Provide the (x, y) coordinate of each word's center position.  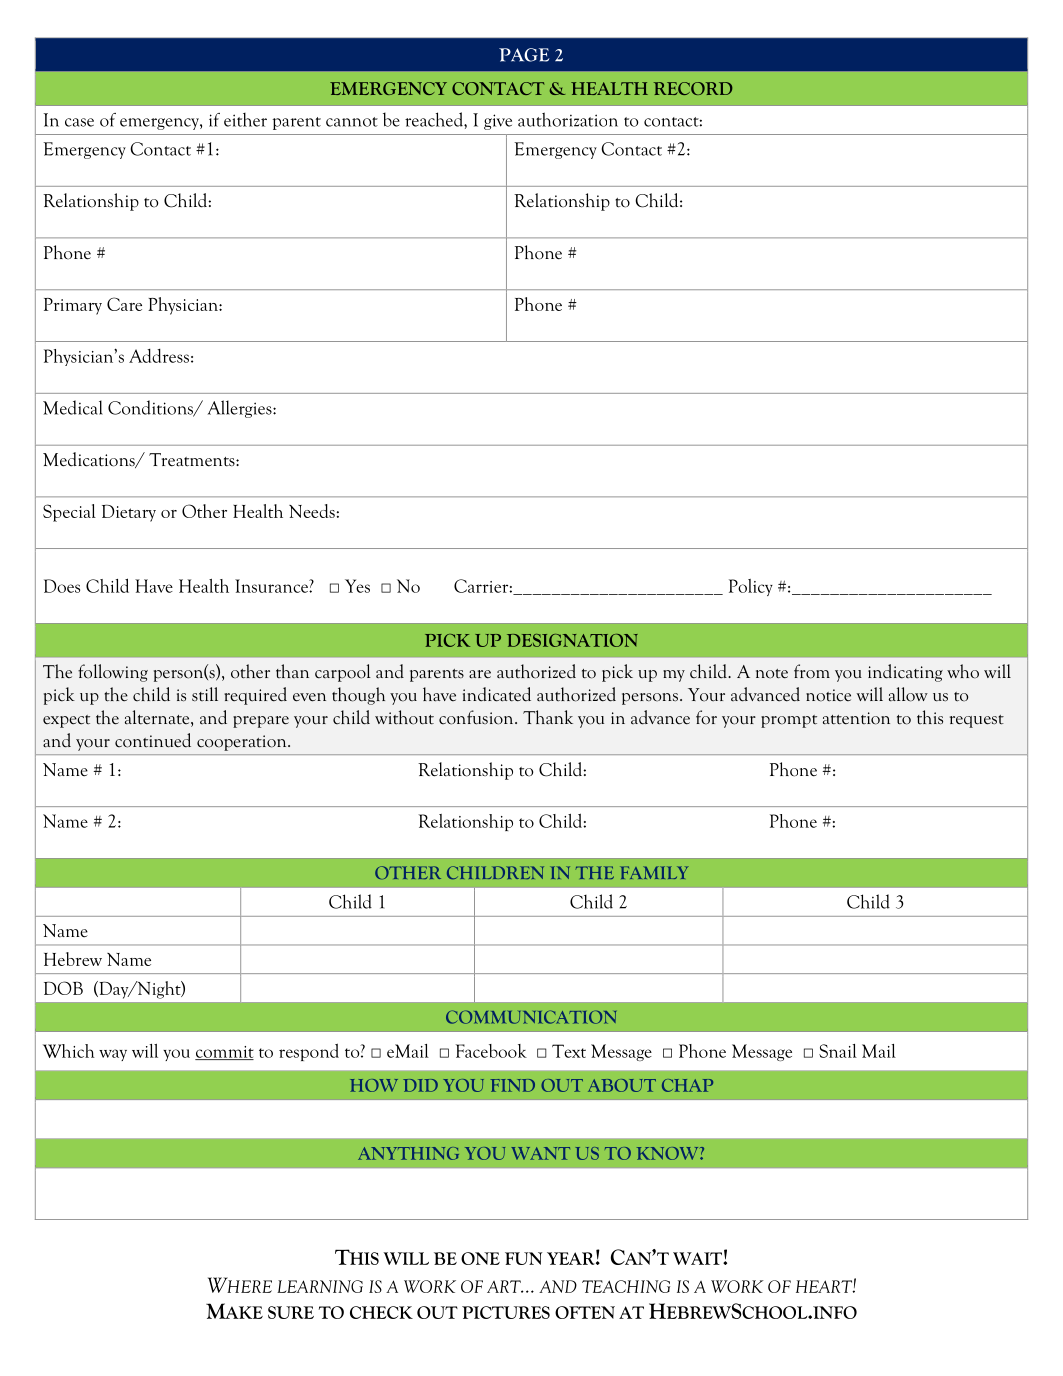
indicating (905, 673)
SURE (291, 1312)
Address (159, 356)
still (205, 694)
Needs (312, 511)
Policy (751, 587)
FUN (523, 1258)
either (245, 120)
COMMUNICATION (531, 1017)
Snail (838, 1051)
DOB (63, 988)
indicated (497, 694)
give (498, 122)
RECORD (693, 88)
